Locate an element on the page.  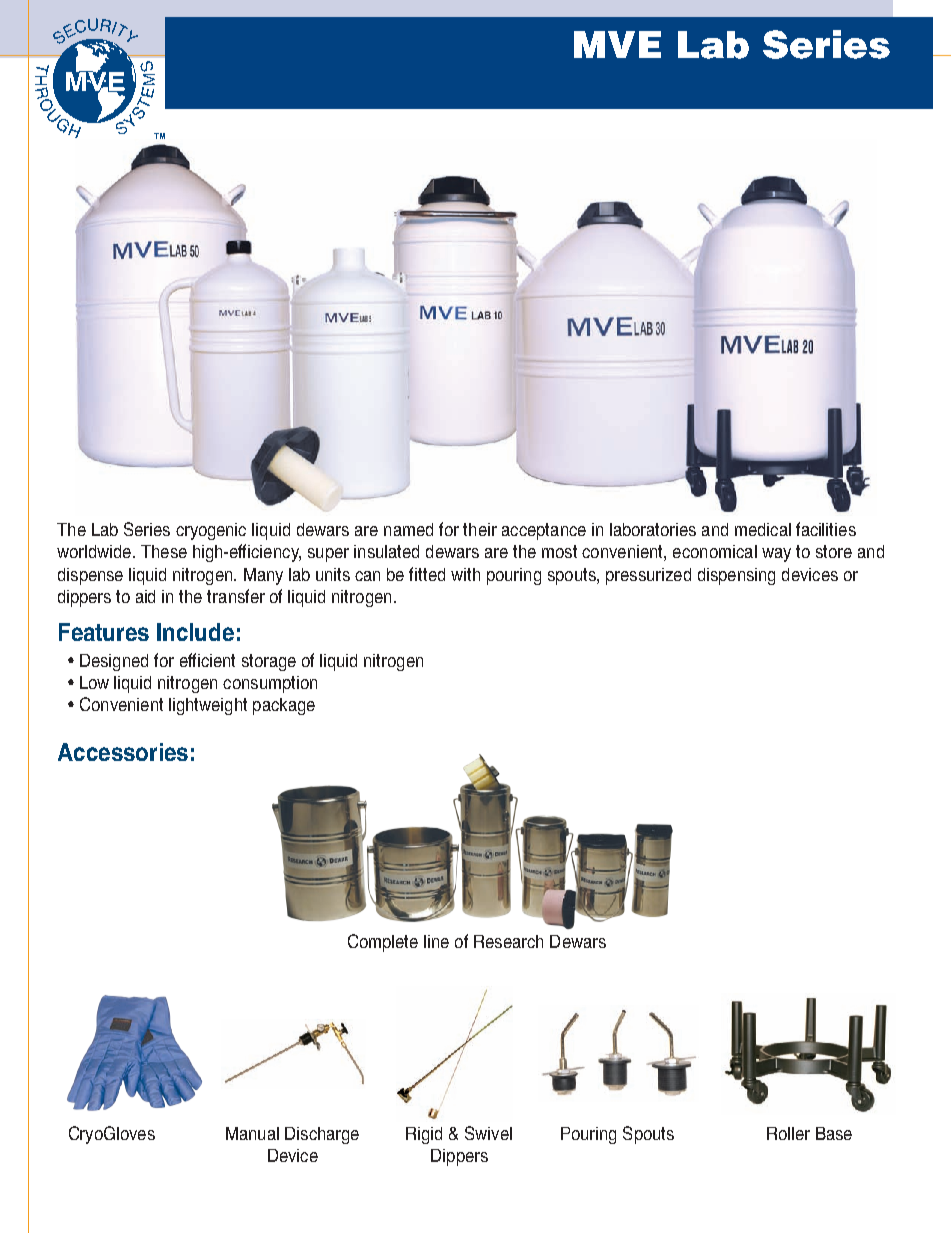
their is located at coordinates (480, 529).
